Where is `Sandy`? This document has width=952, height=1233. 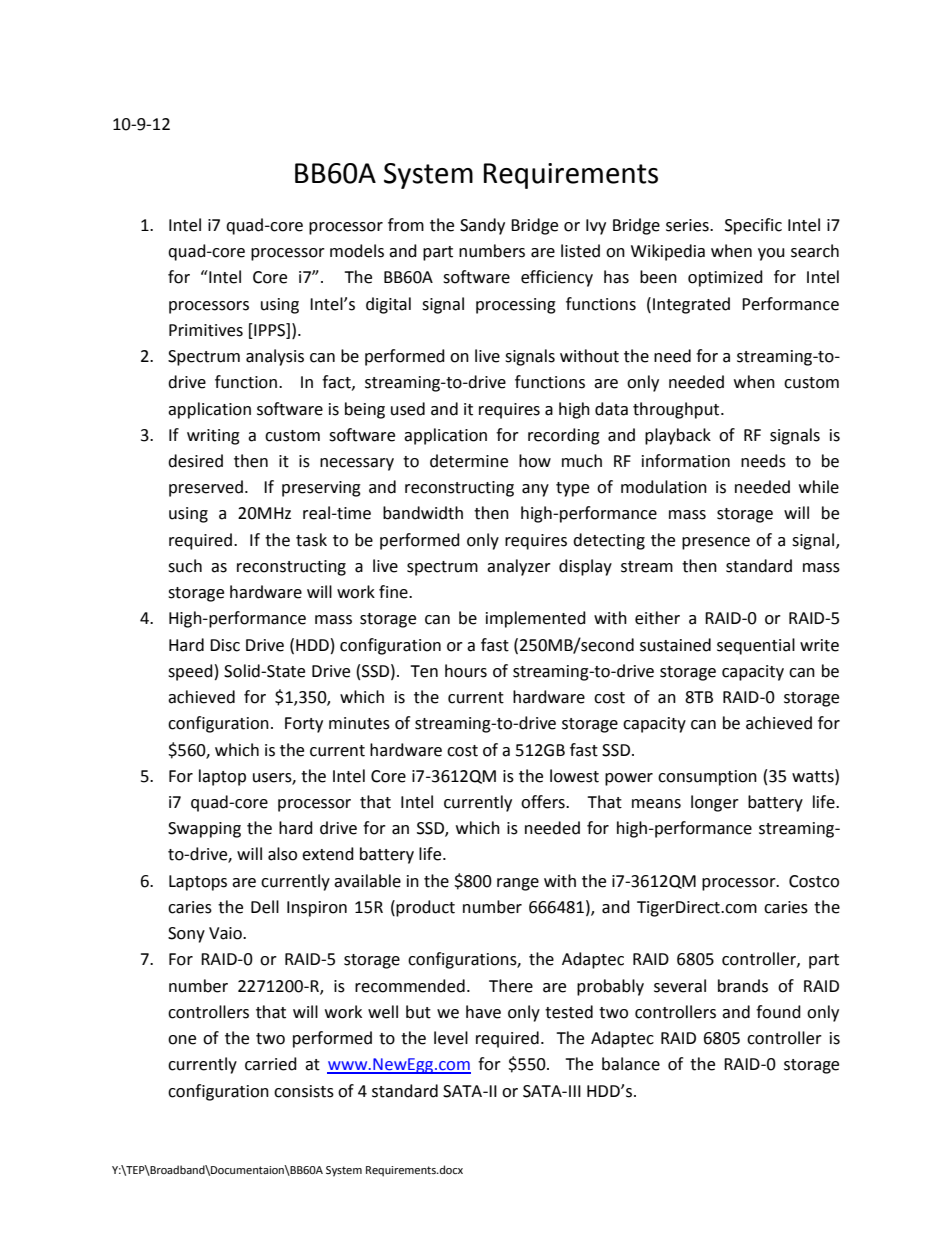
Sandy is located at coordinates (482, 226).
